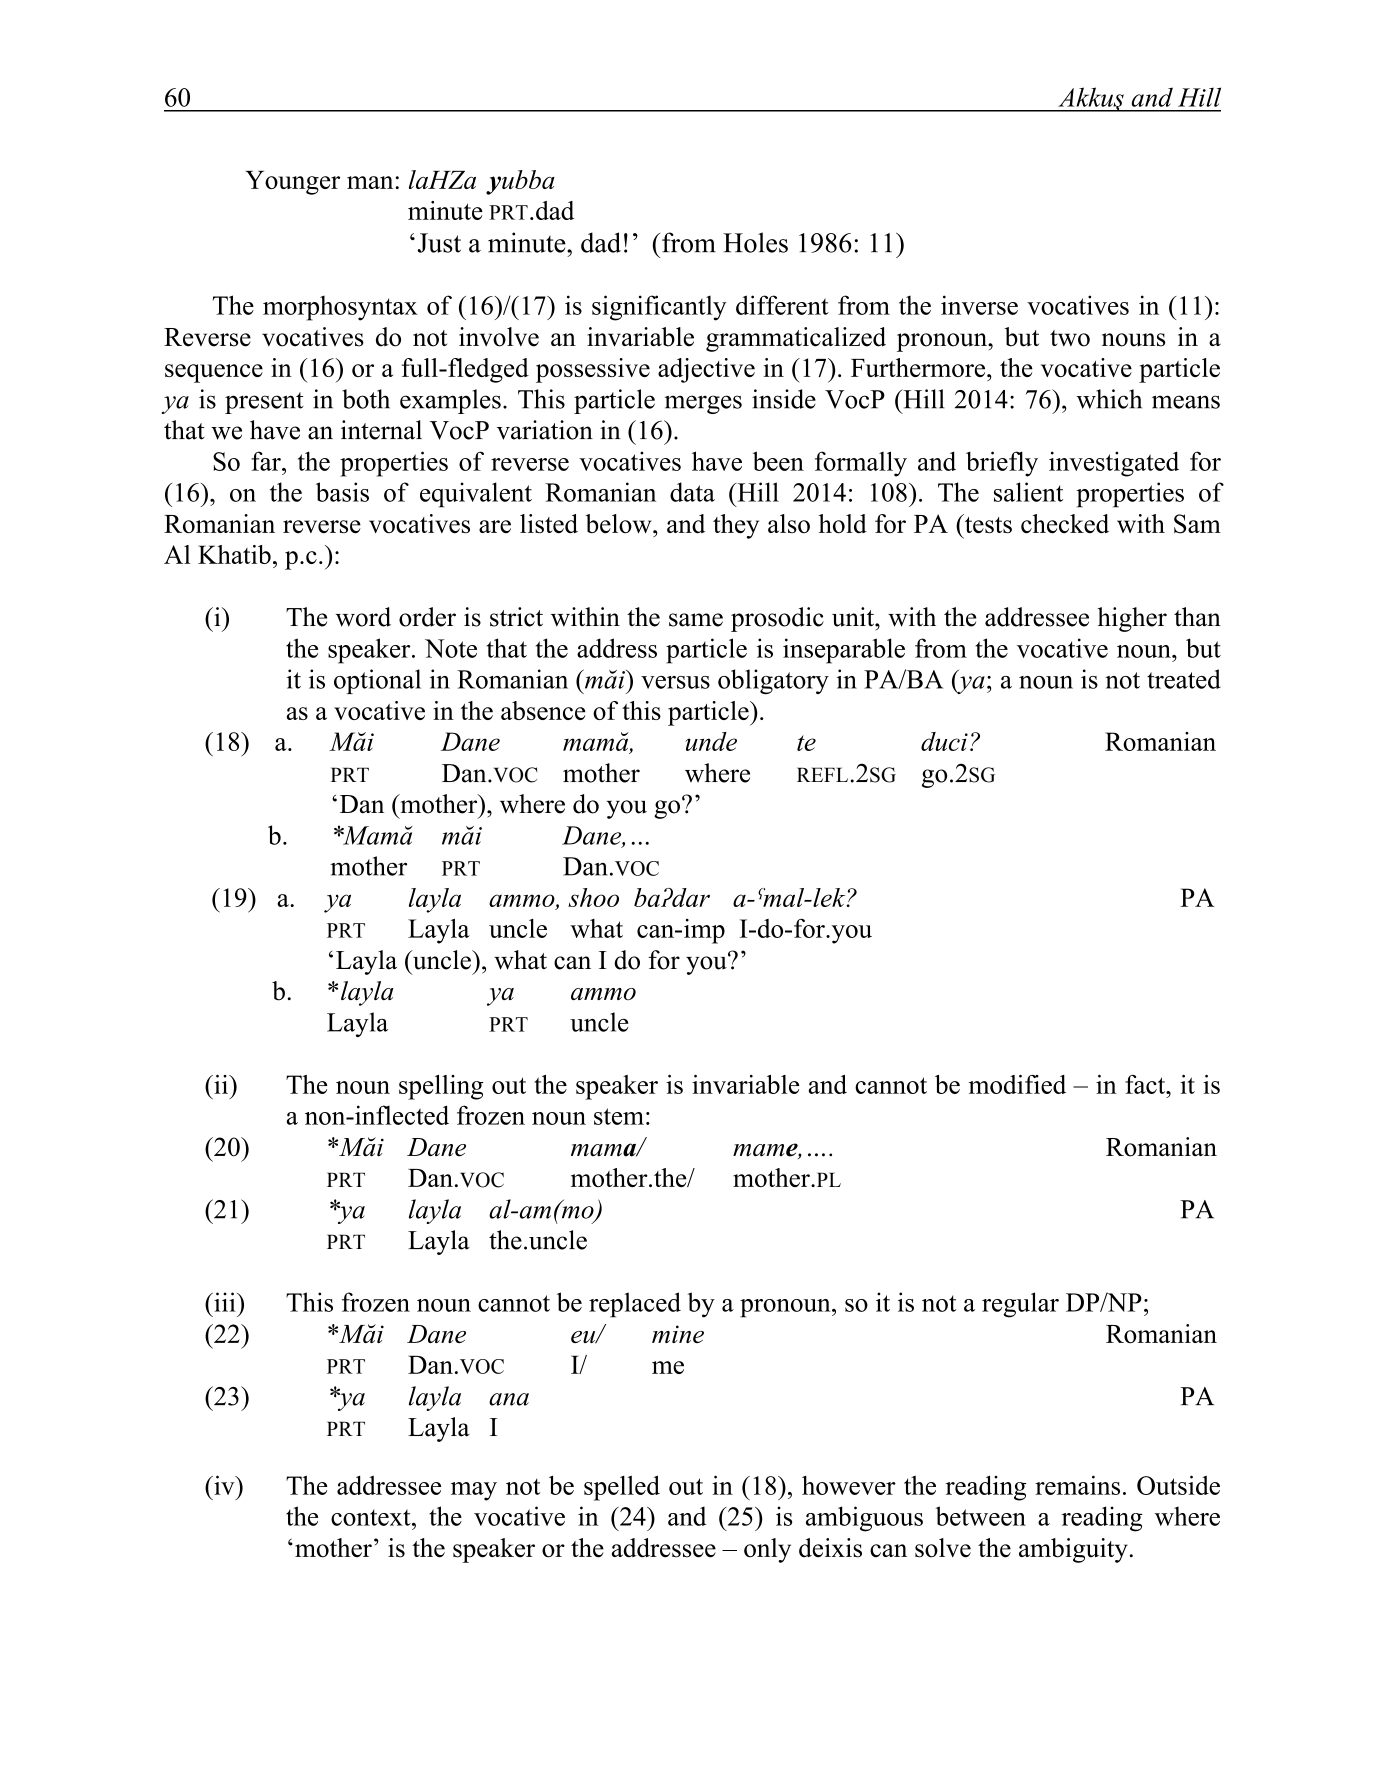 The image size is (1382, 1788). What do you see at coordinates (767, 1550) in the page?
I see `only` at bounding box center [767, 1550].
